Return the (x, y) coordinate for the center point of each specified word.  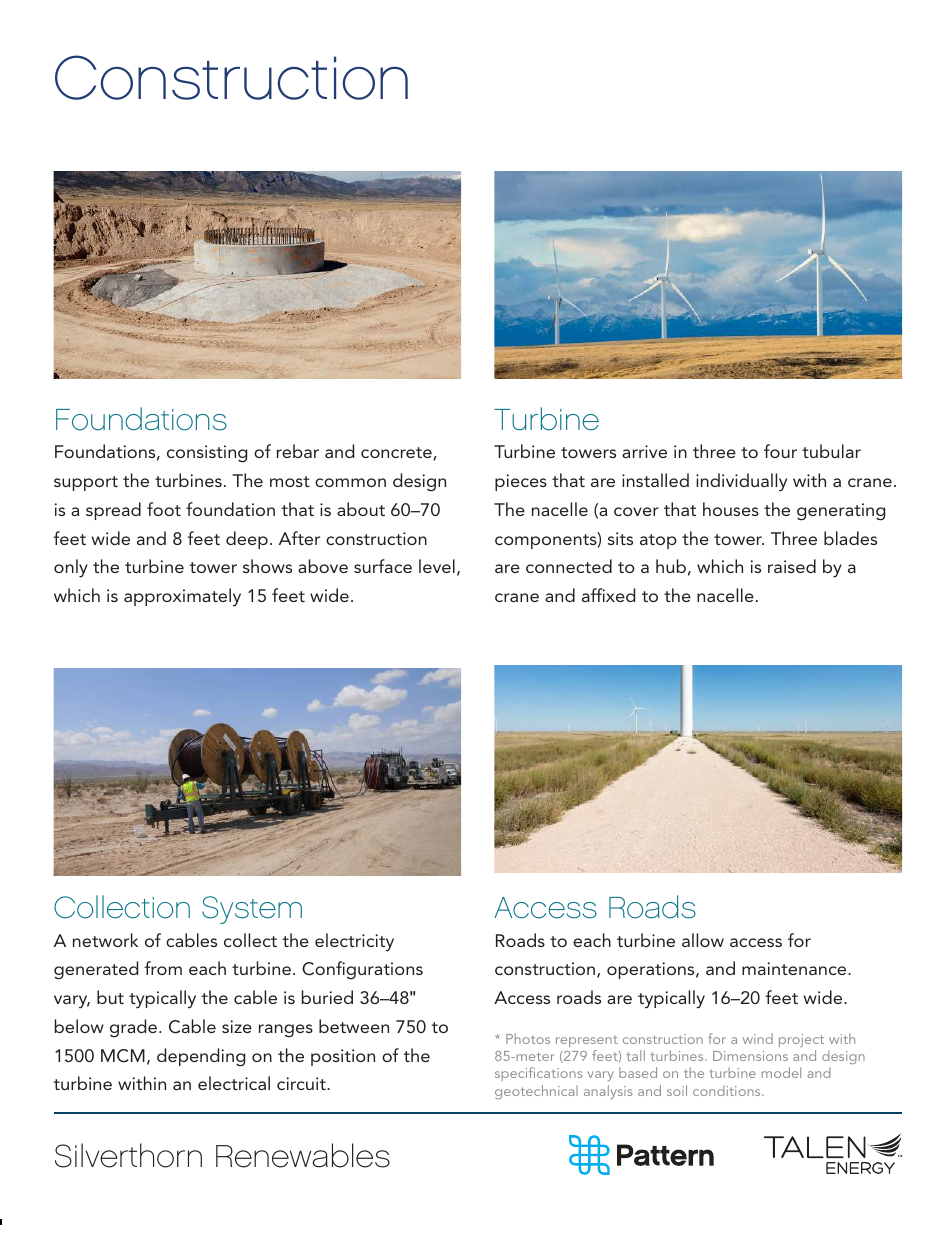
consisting (207, 454)
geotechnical (536, 1092)
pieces (521, 482)
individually (741, 482)
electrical (234, 1083)
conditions (728, 1090)
